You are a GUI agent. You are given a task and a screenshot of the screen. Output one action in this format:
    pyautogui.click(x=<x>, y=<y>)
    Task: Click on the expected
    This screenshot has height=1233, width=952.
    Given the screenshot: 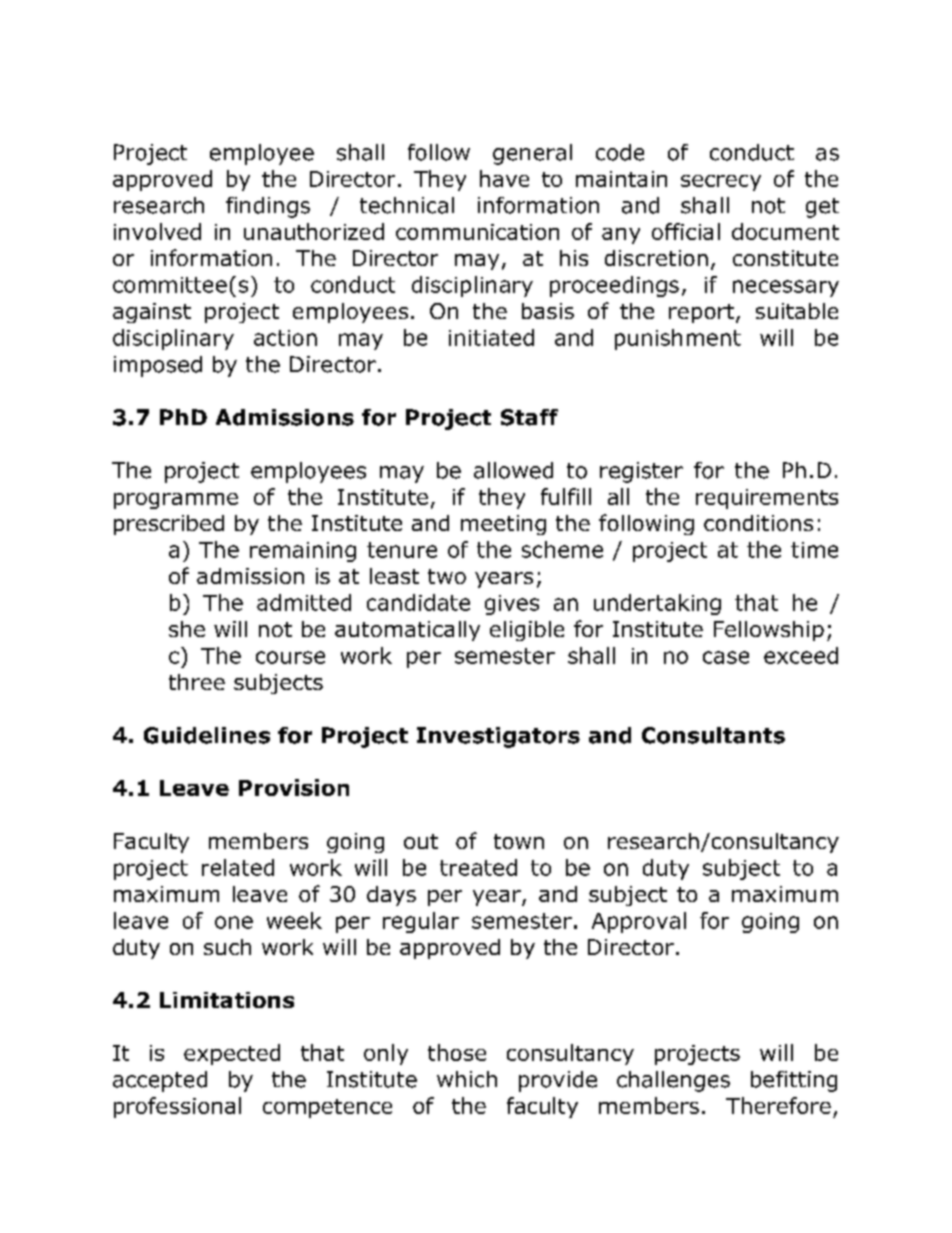 What is the action you would take?
    pyautogui.click(x=232, y=1054)
